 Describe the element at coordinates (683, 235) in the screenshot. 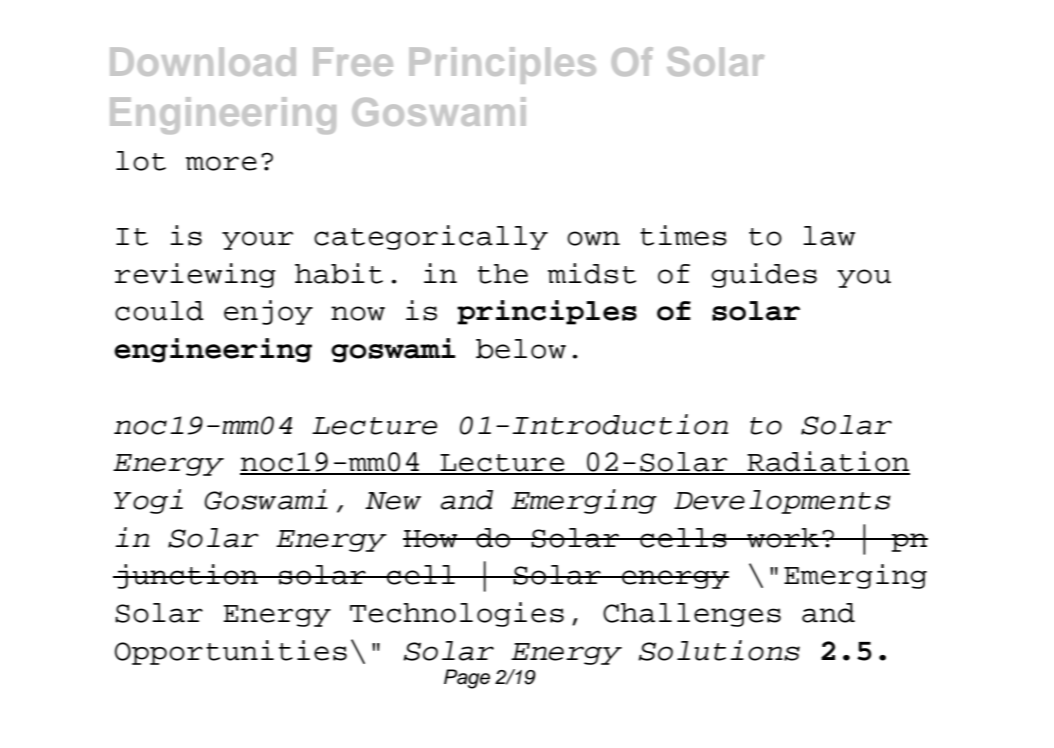

I see `times` at that location.
